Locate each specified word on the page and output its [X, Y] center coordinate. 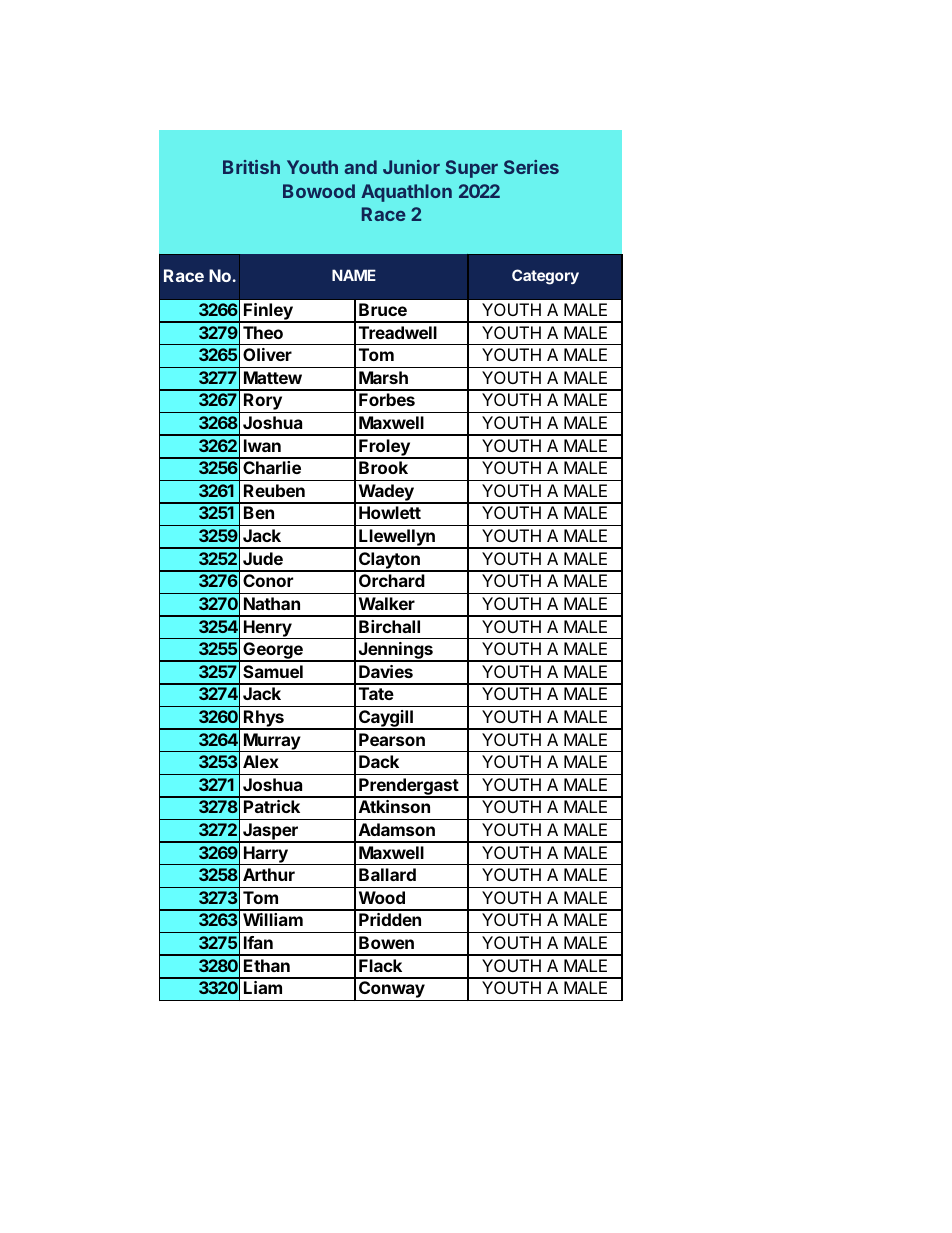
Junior [411, 167]
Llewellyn [397, 539]
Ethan [267, 965]
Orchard [392, 580]
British [251, 167]
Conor [268, 580]
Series [531, 167]
